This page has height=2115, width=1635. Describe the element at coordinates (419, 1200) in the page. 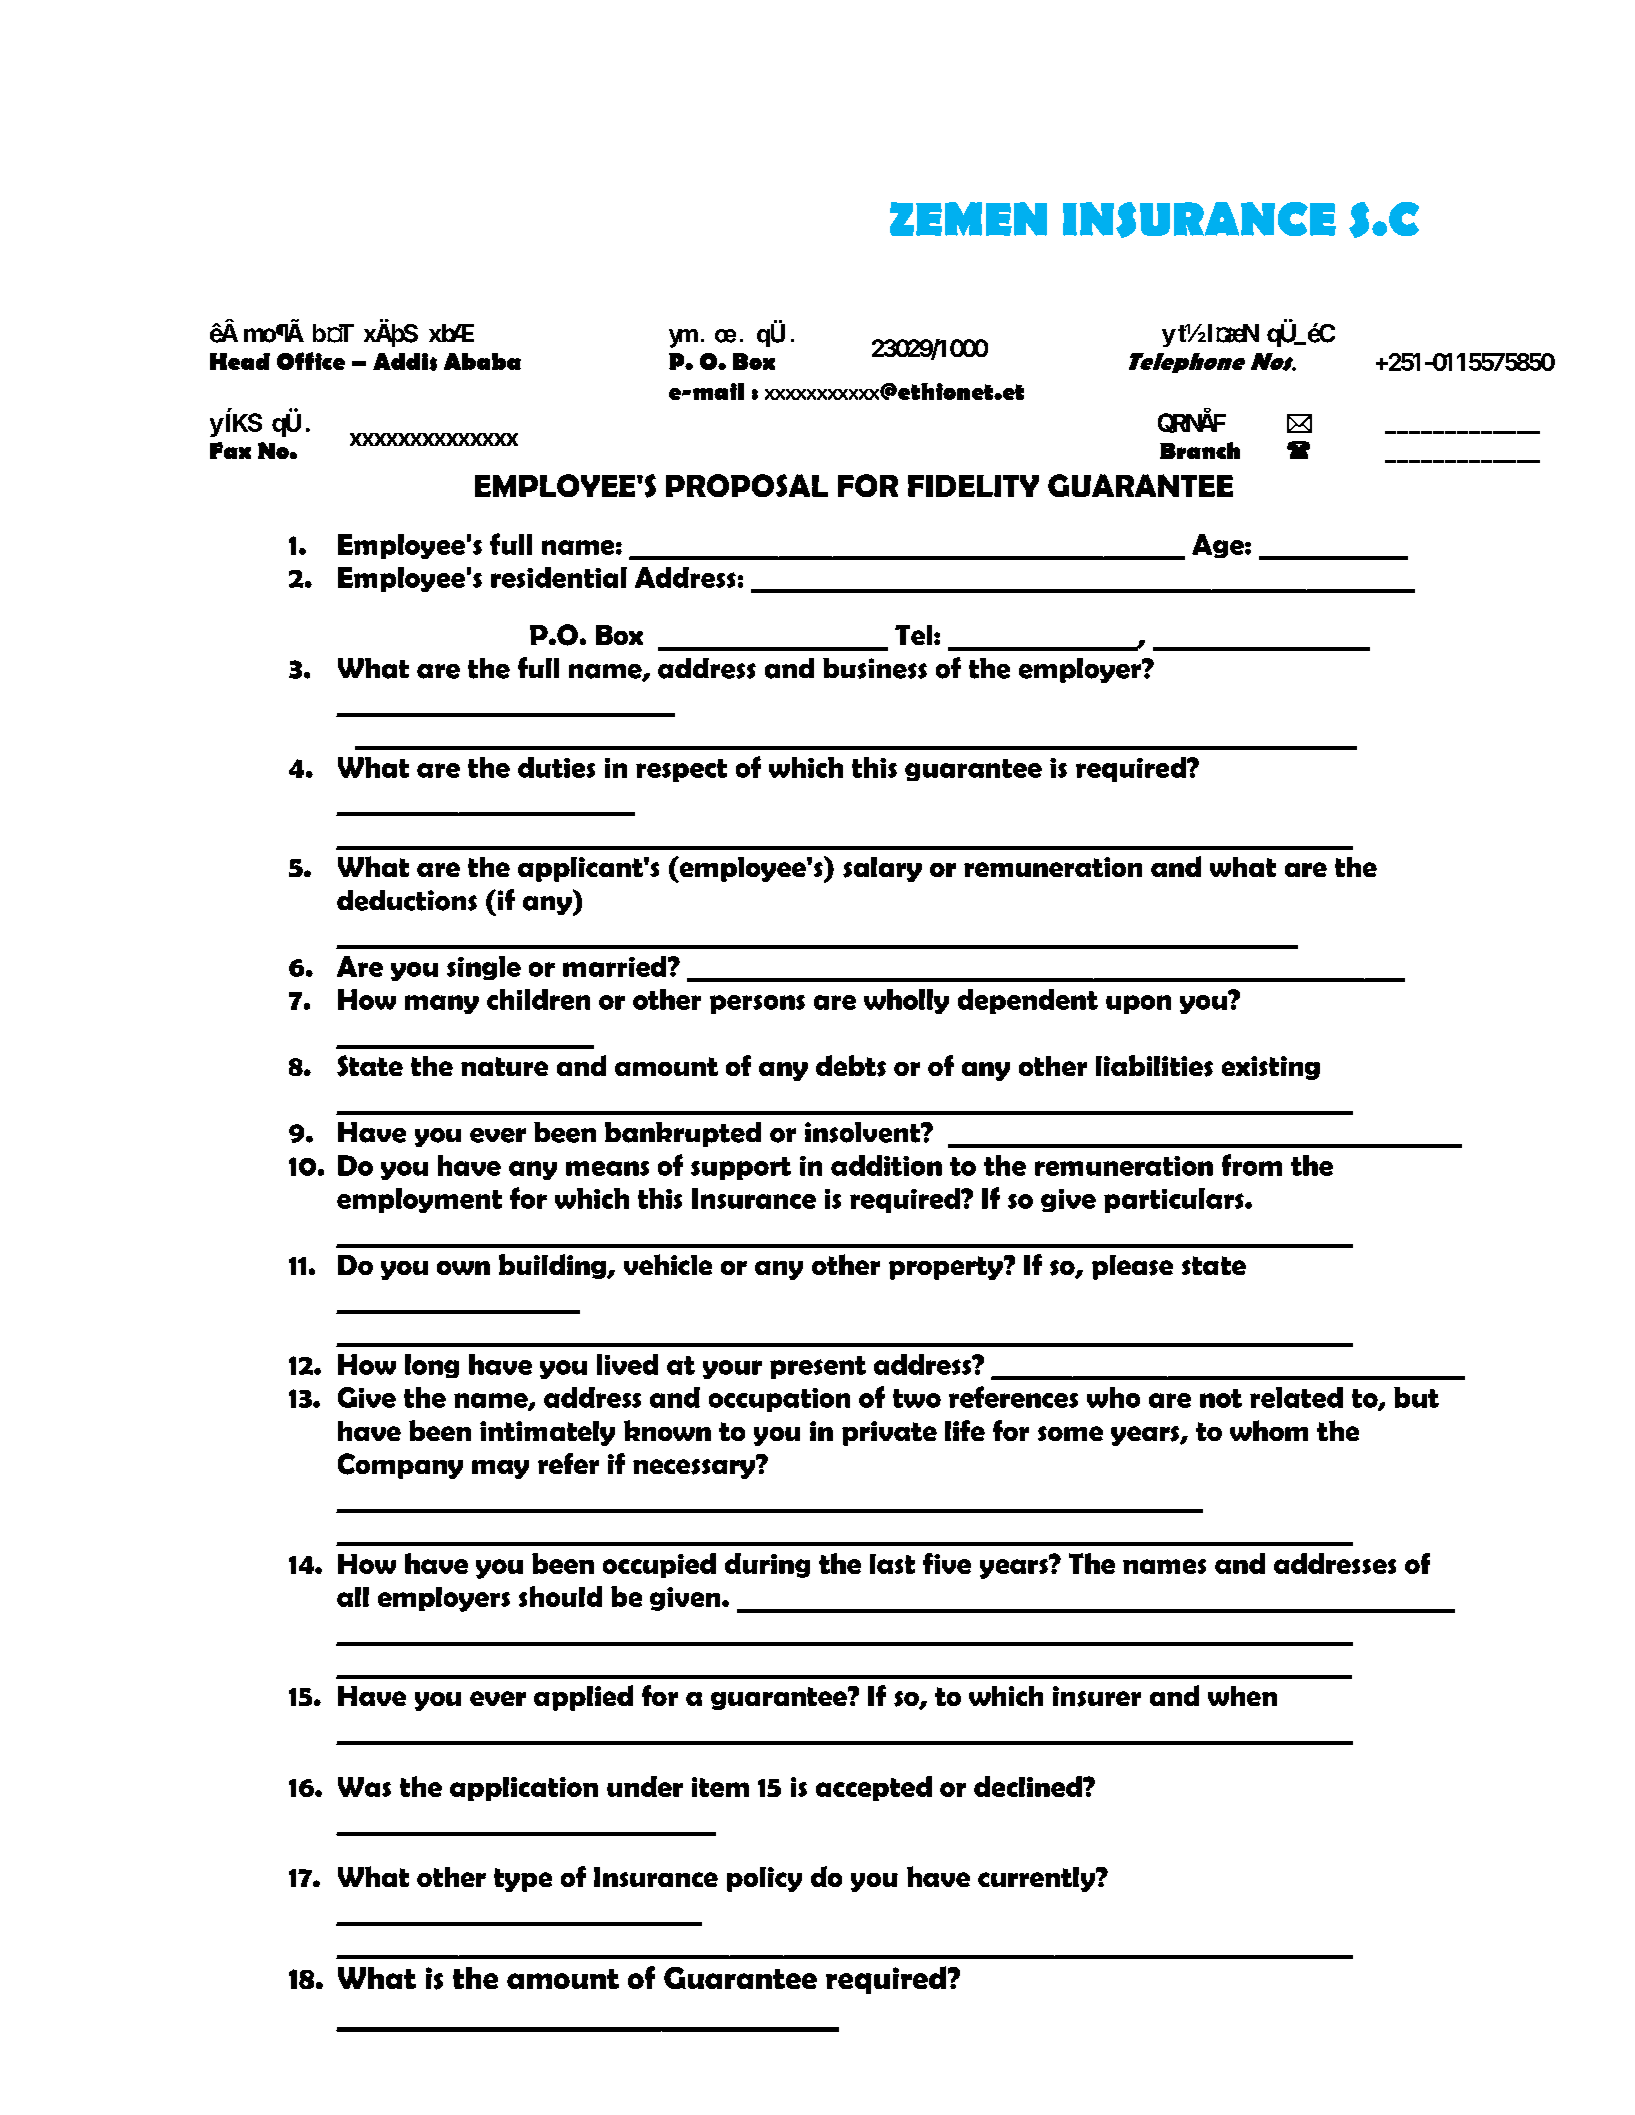

I see `employment` at that location.
